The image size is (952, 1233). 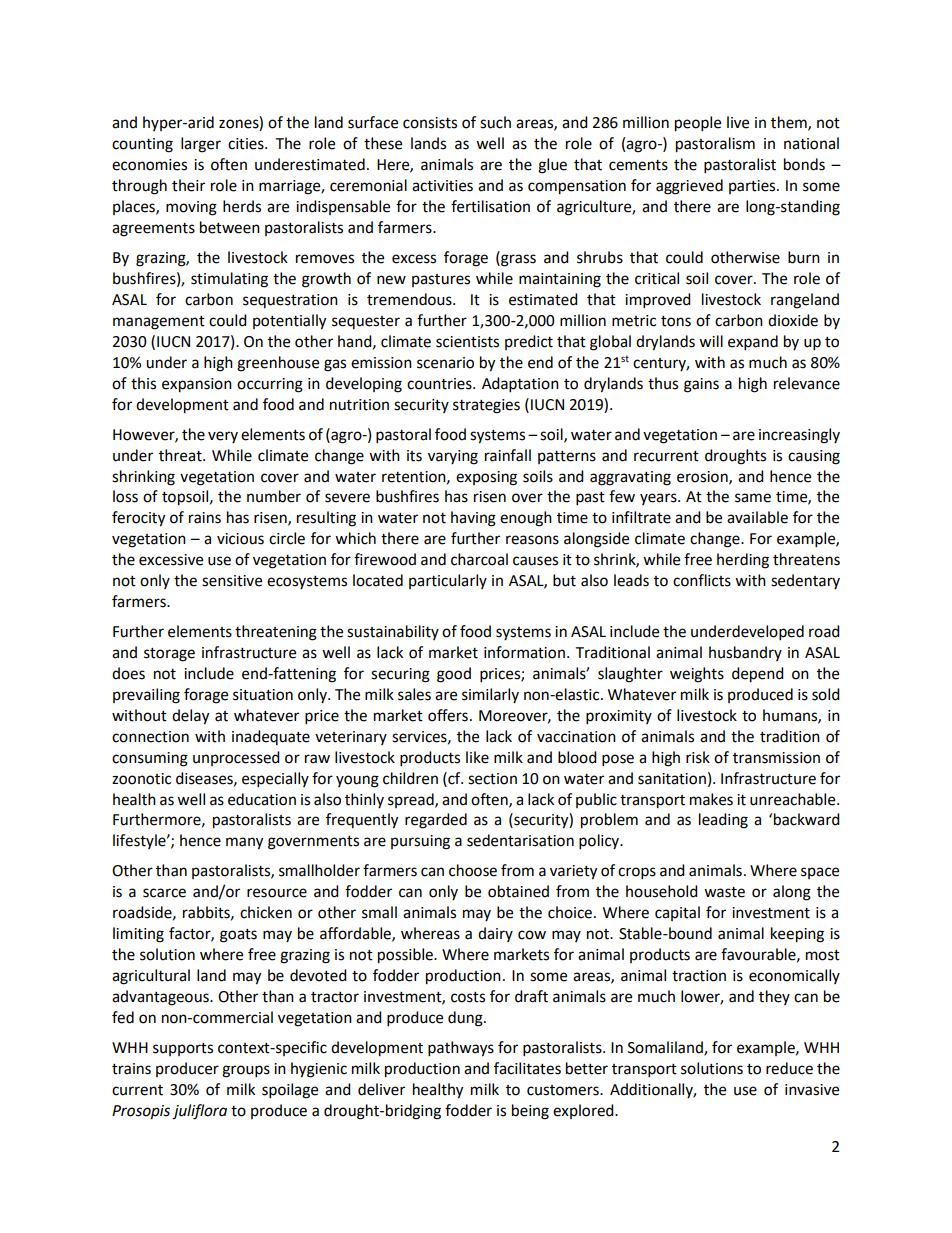 I want to click on such, so click(x=495, y=122).
